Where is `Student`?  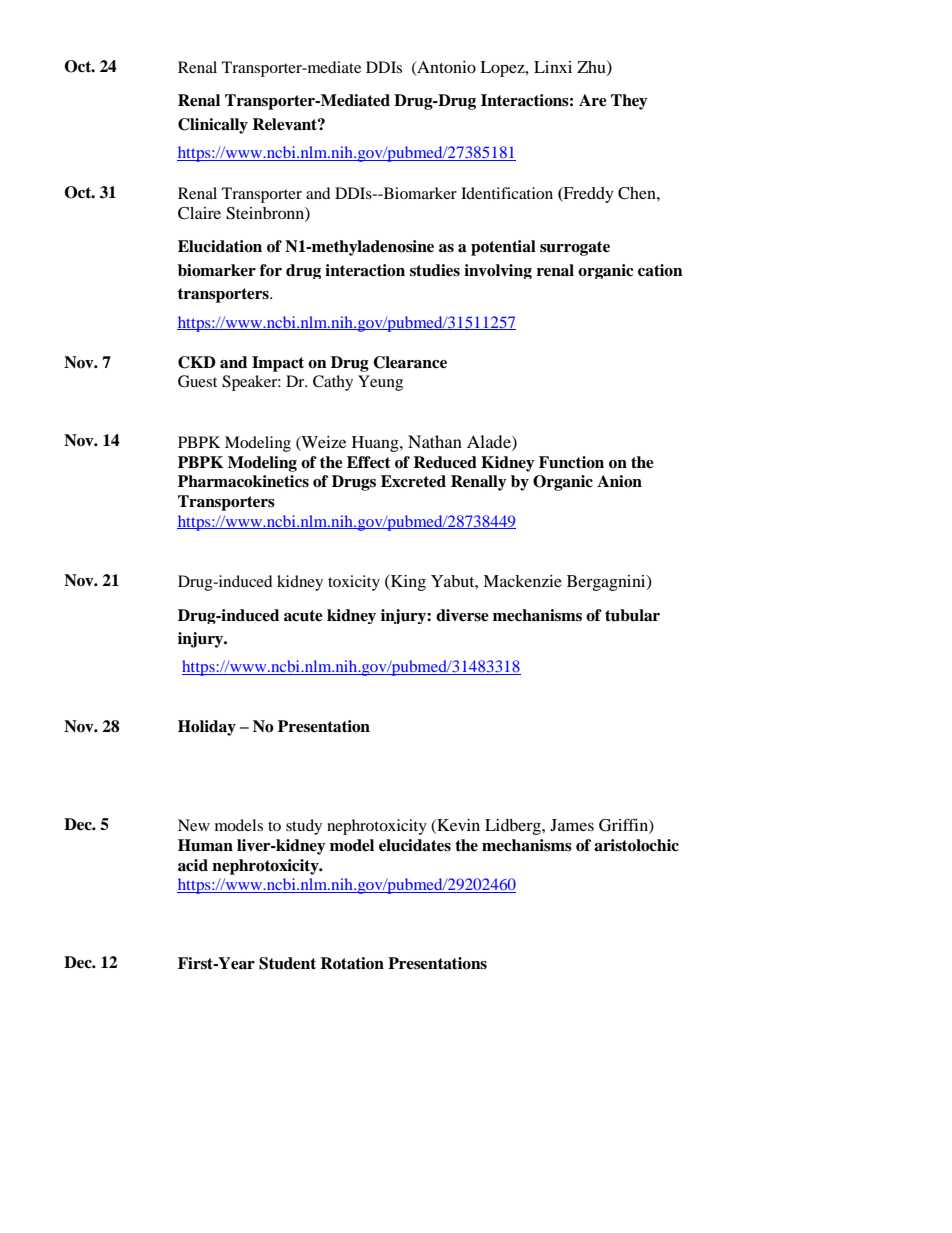
Student is located at coordinates (287, 963).
